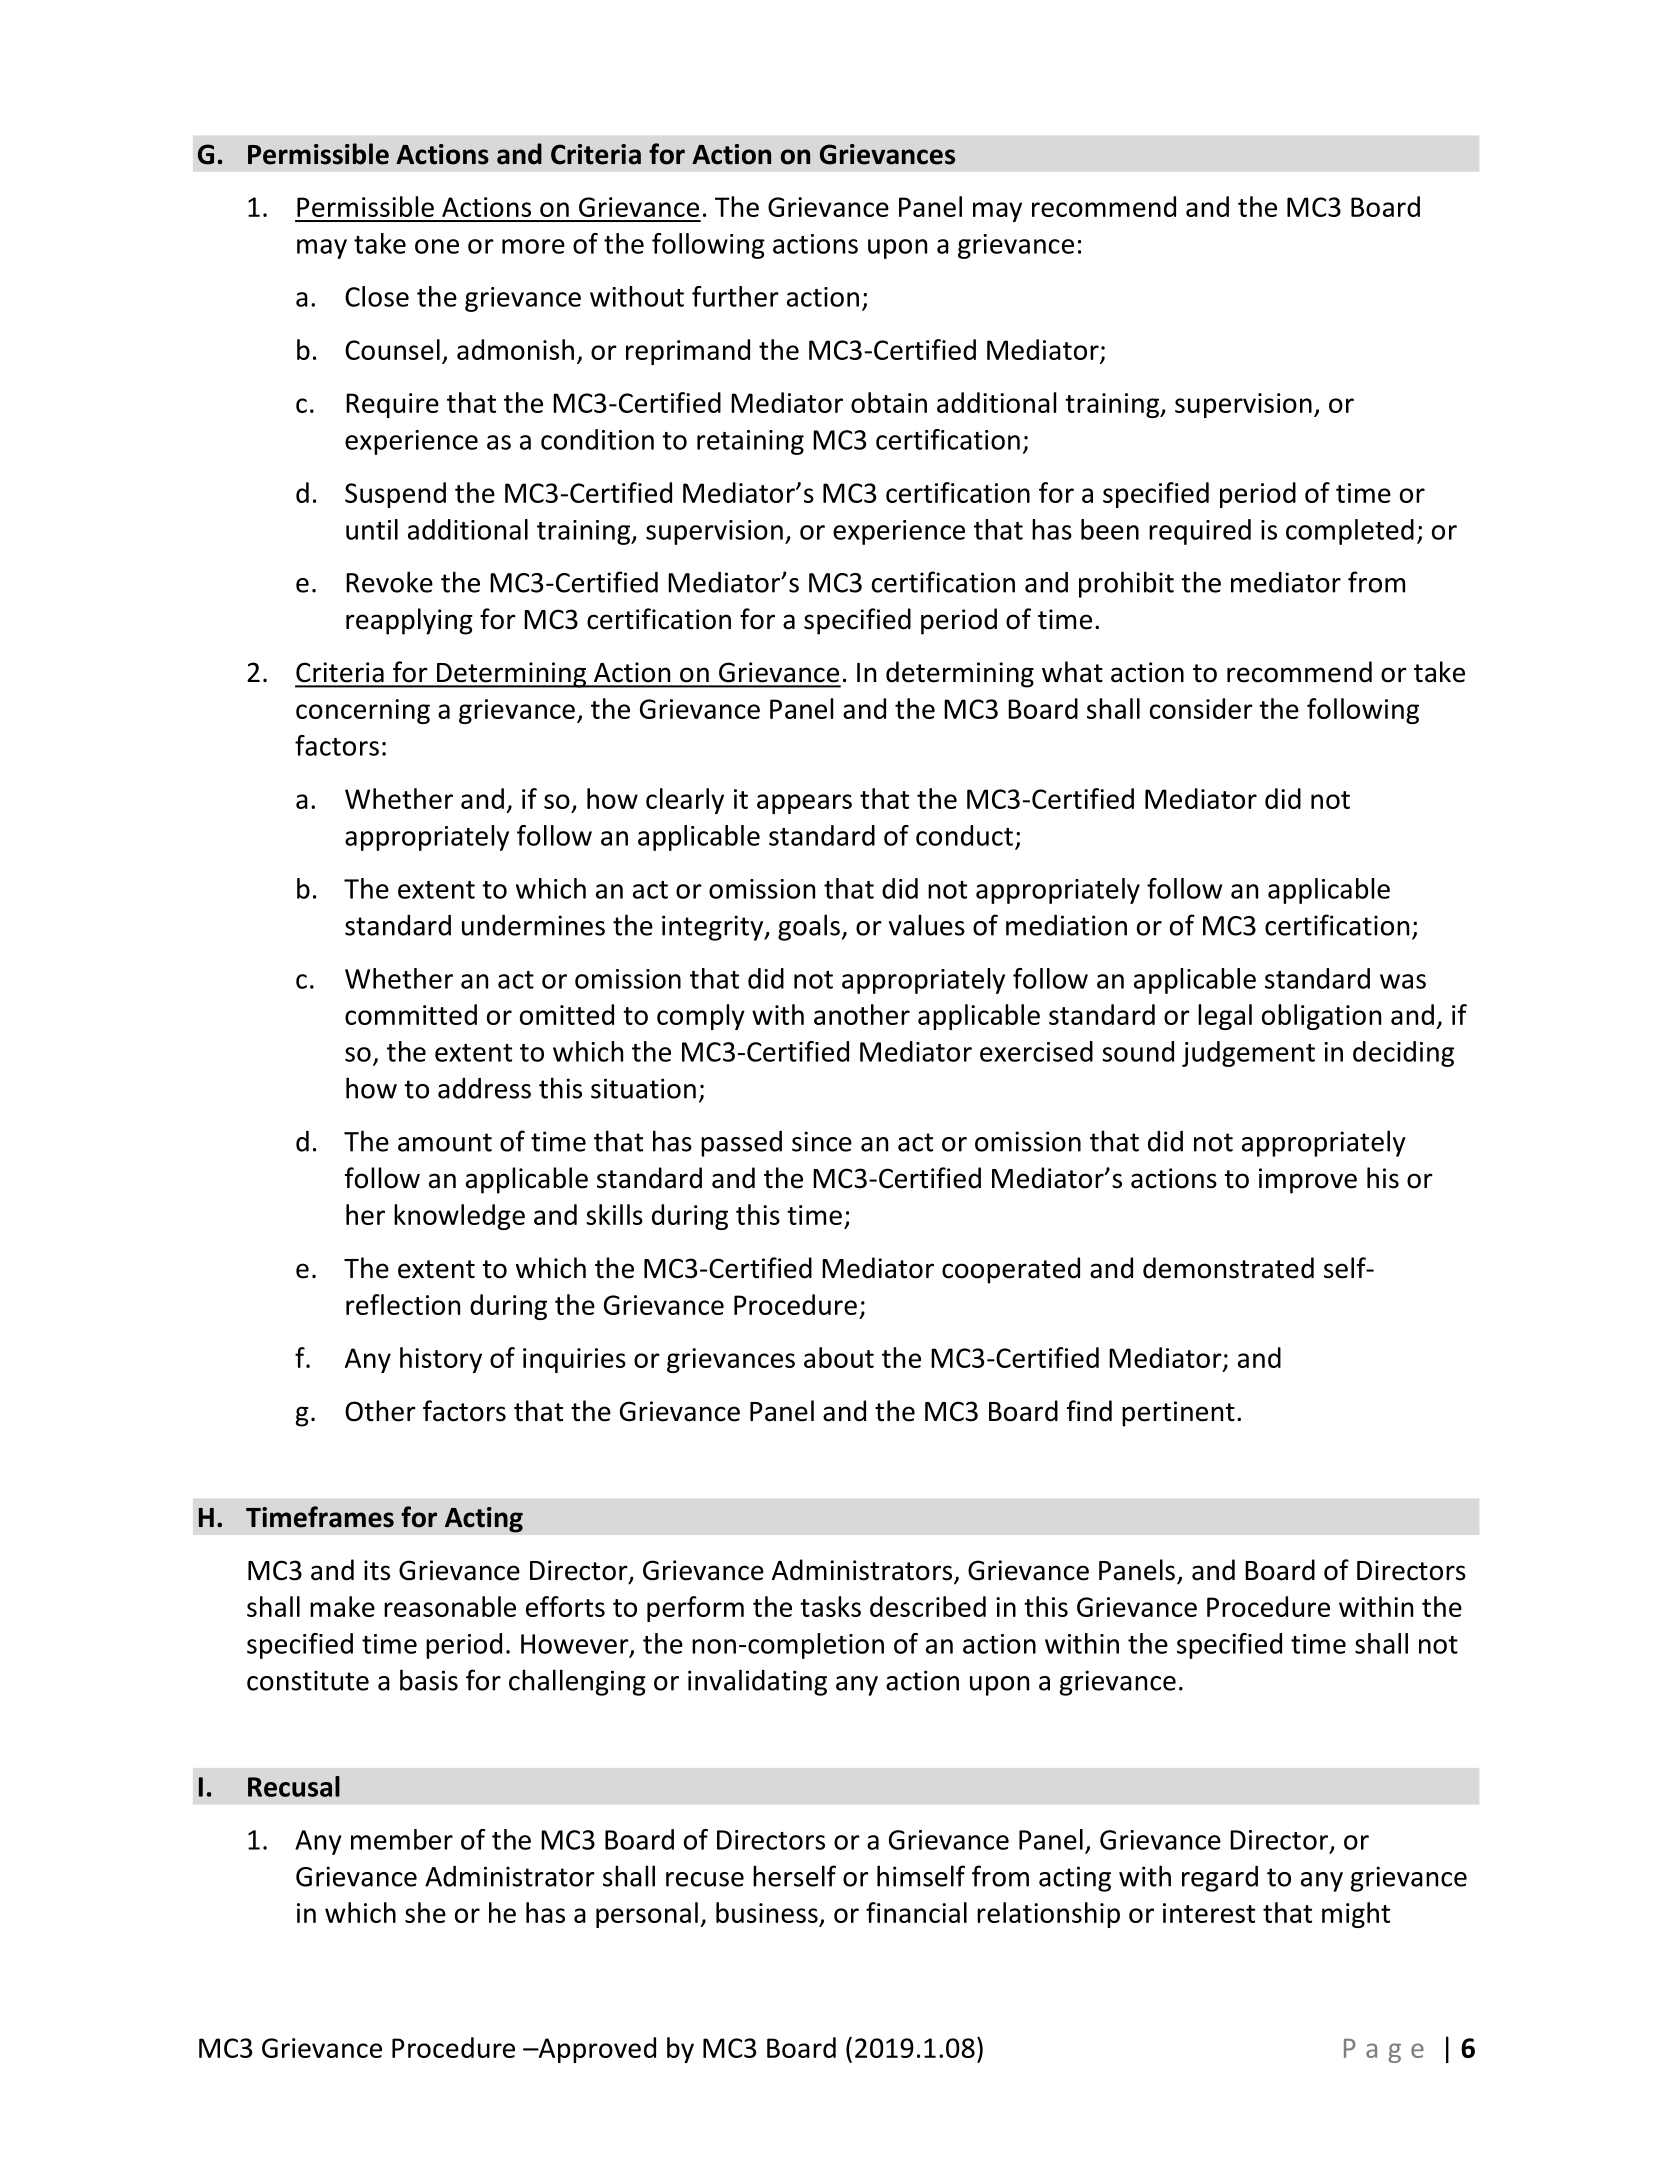 The image size is (1672, 2164). What do you see at coordinates (822, 1141) in the screenshot?
I see `since` at bounding box center [822, 1141].
